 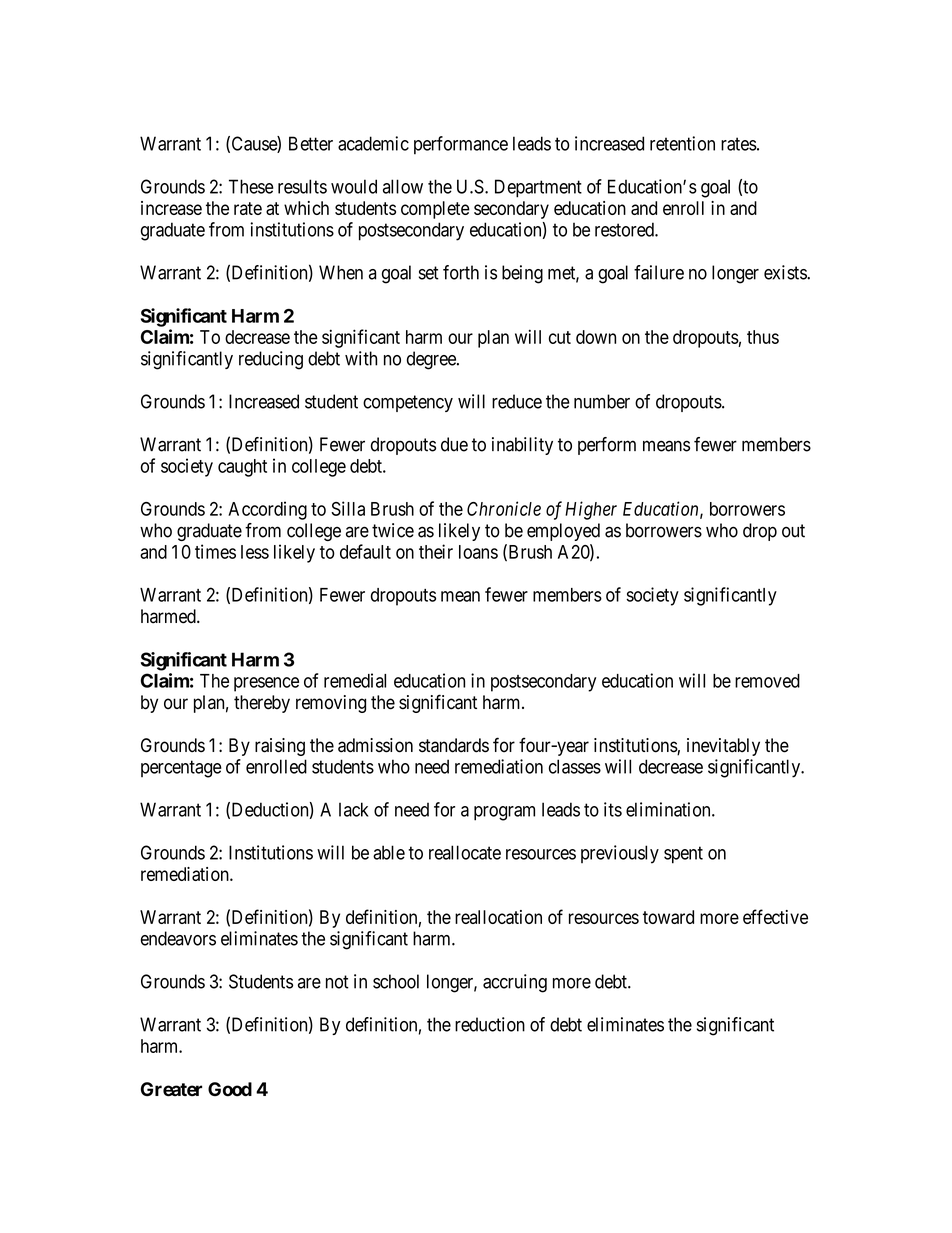 I want to click on standards, so click(x=454, y=745).
